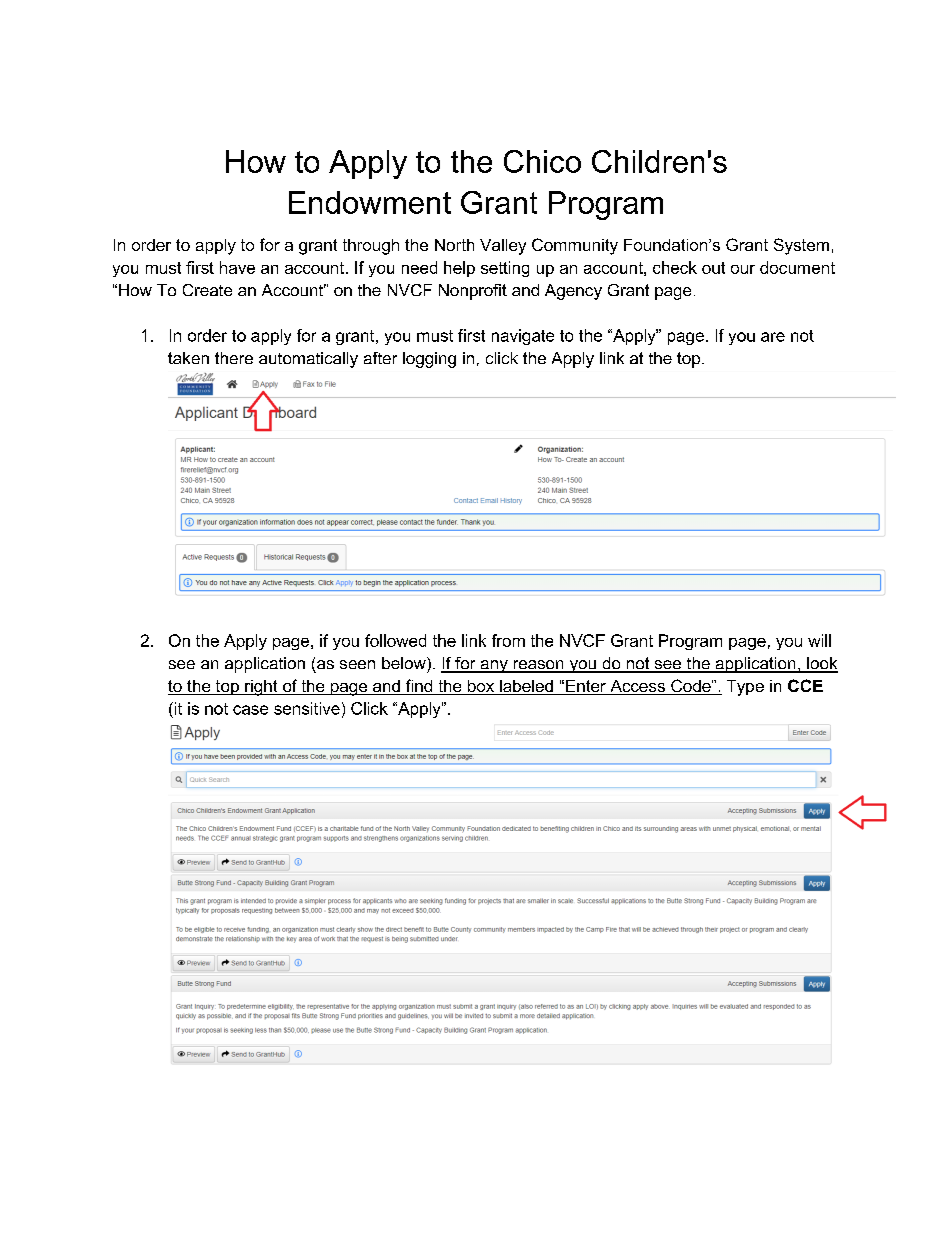  Describe the element at coordinates (773, 337) in the screenshot. I see `are` at that location.
